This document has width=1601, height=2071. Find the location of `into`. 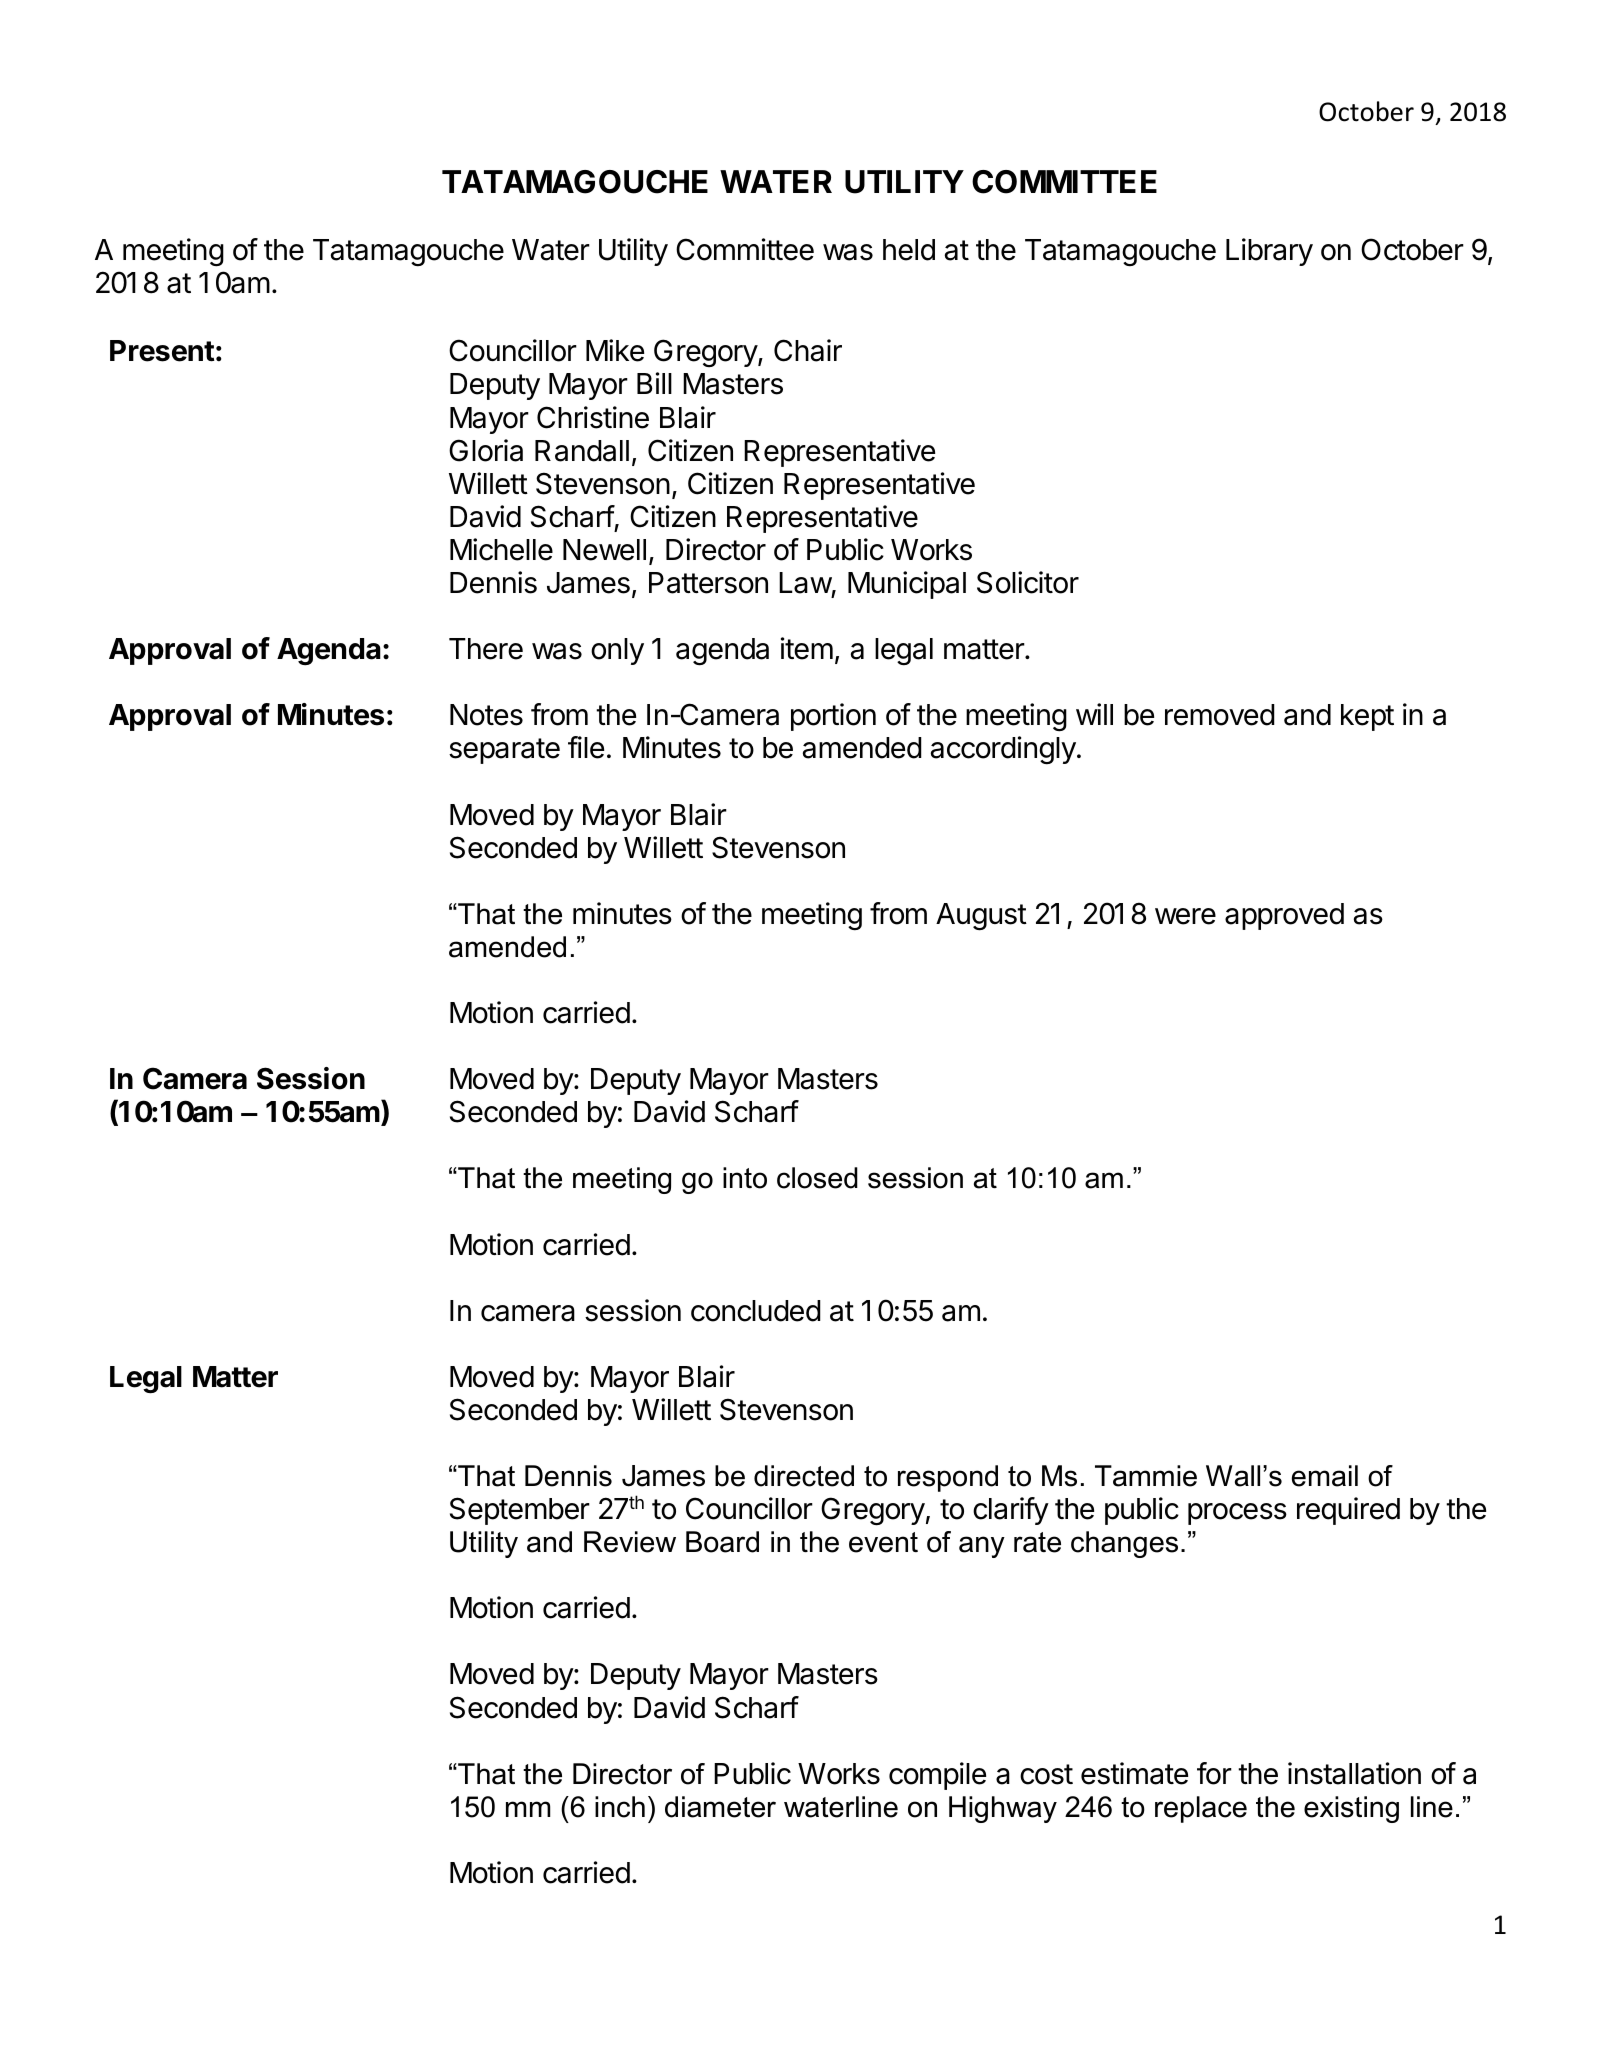

into is located at coordinates (745, 1178).
